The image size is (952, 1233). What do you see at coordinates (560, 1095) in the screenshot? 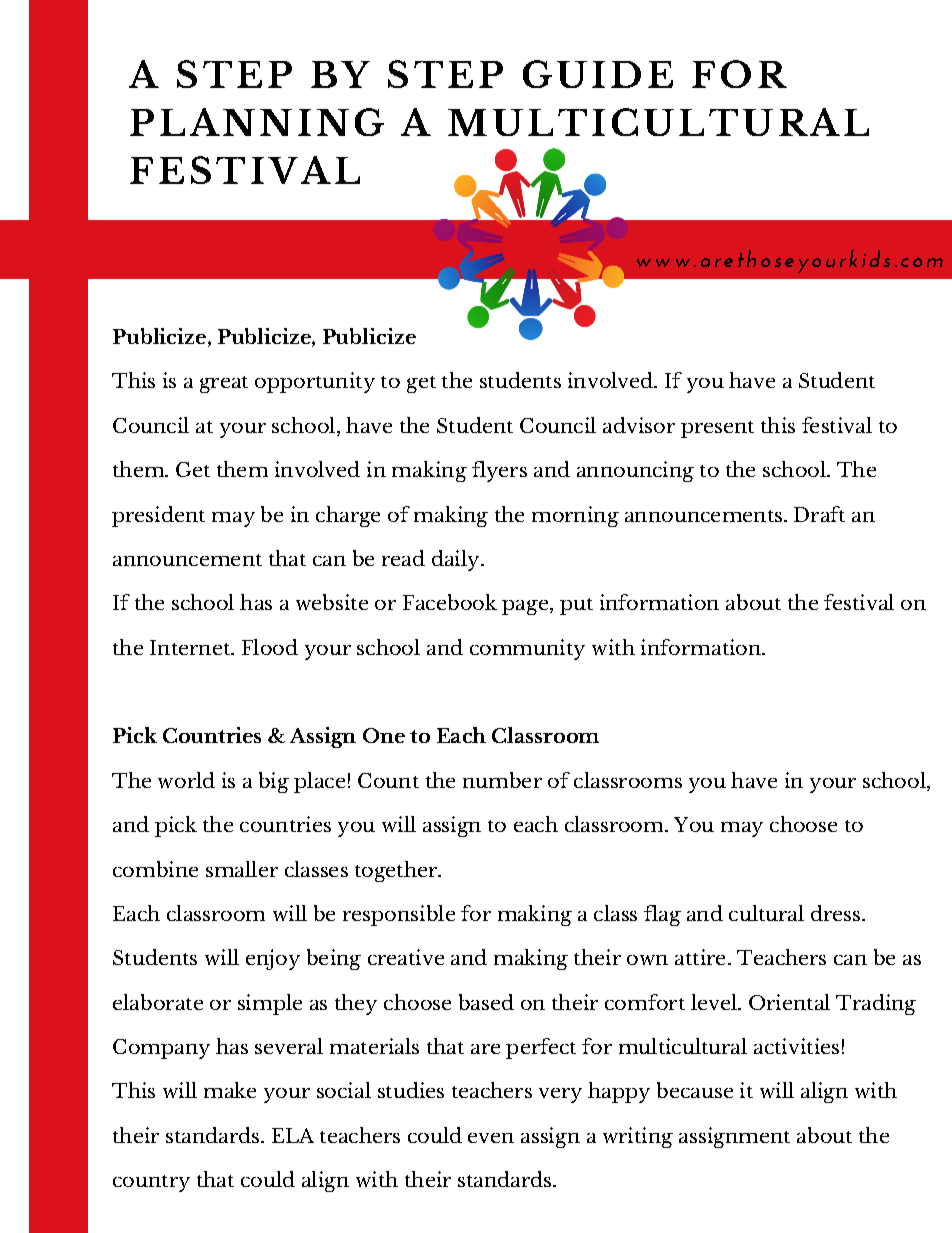
I see `very` at bounding box center [560, 1095].
